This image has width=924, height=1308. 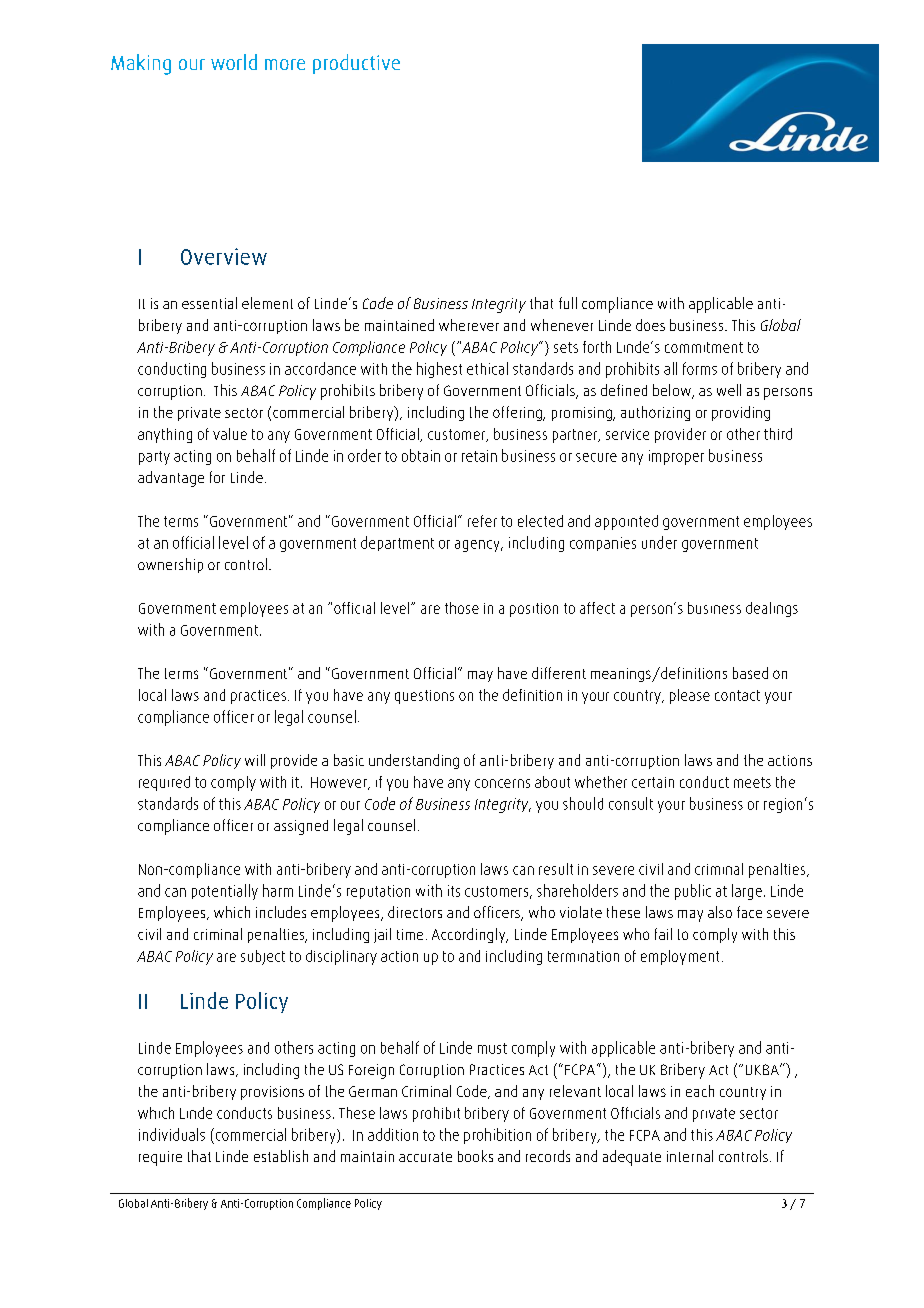 I want to click on does, so click(x=650, y=325).
